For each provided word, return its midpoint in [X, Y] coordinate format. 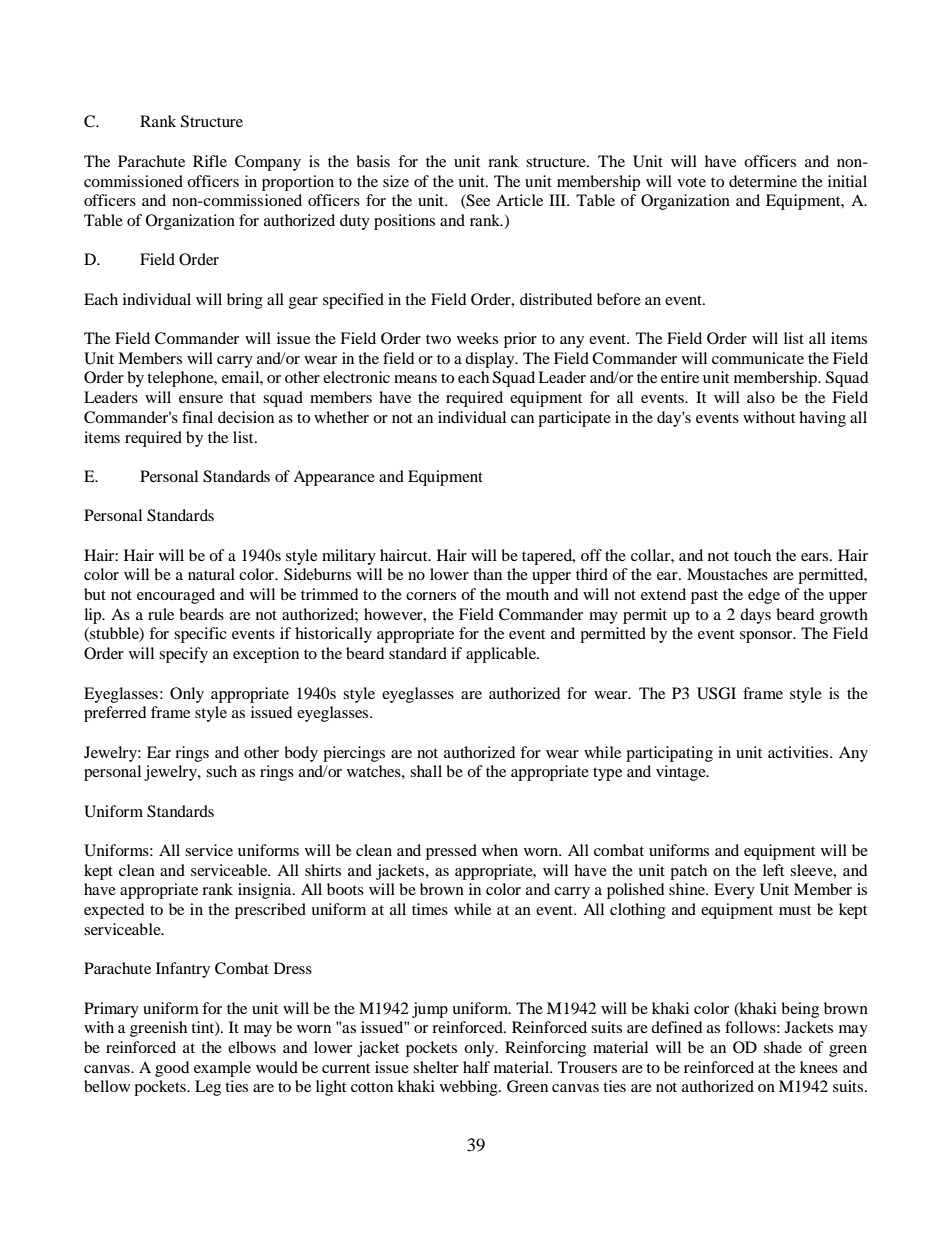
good [172, 1069]
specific [200, 635]
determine [763, 181]
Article [519, 200]
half [476, 1067]
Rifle [210, 161]
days [755, 616]
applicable [502, 655]
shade [783, 1047]
